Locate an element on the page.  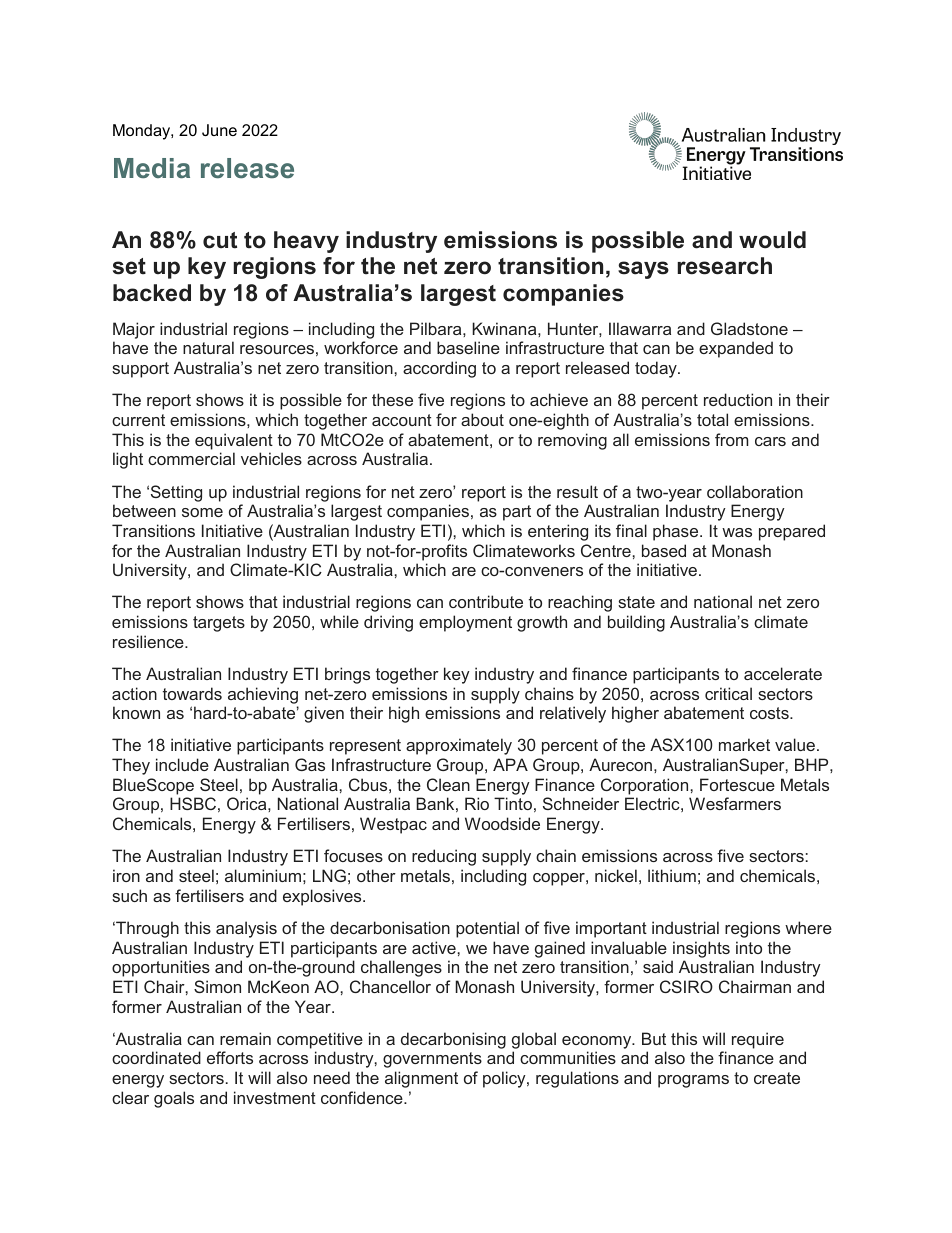
reduction is located at coordinates (738, 399).
